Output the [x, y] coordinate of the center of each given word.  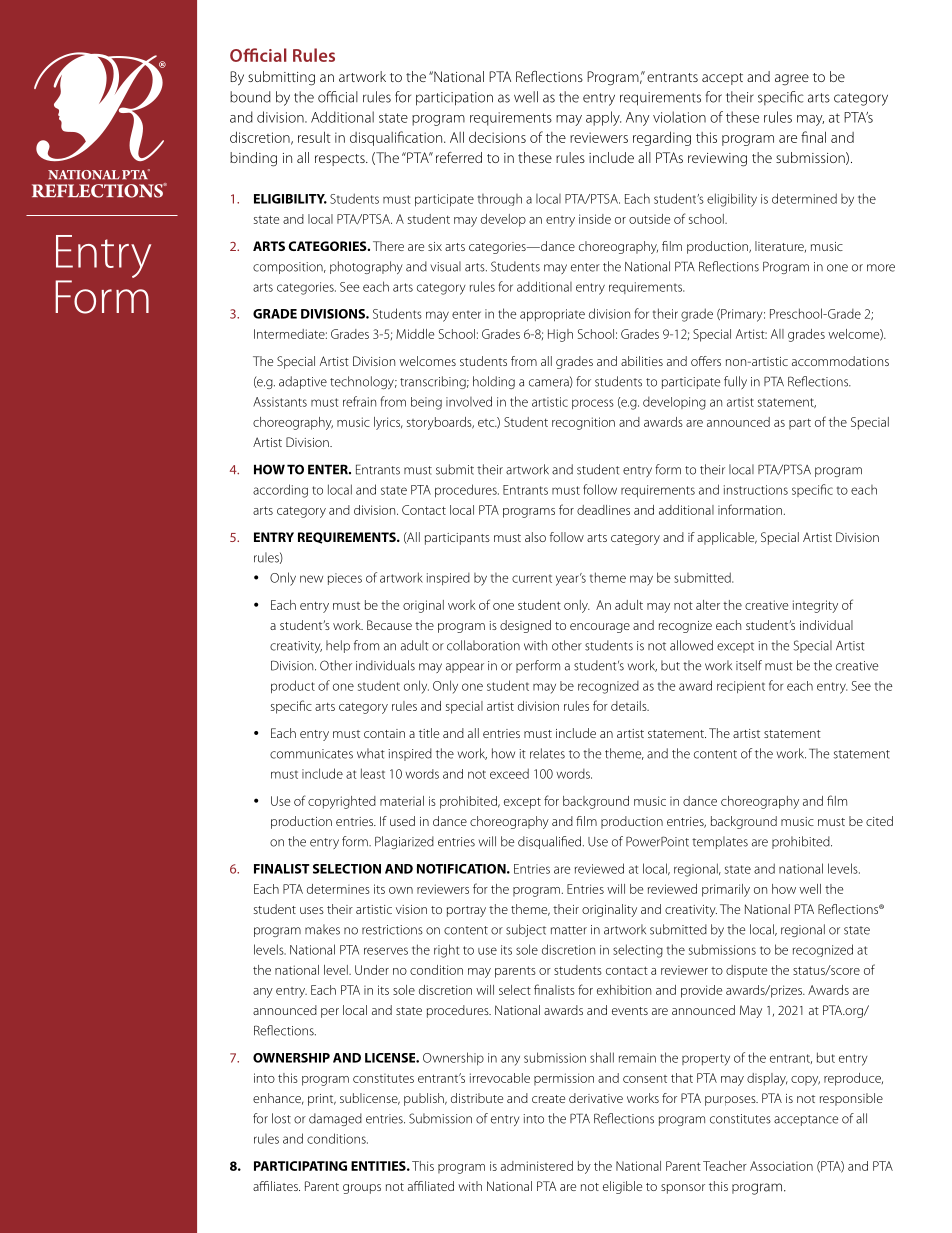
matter [569, 930]
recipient [741, 687]
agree [792, 80]
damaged [335, 1119]
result [314, 137]
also [535, 537]
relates [547, 753]
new [311, 579]
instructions [756, 490]
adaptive [303, 382]
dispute [746, 971]
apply [603, 118]
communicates [311, 754]
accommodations [840, 361]
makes [322, 929]
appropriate [552, 315]
